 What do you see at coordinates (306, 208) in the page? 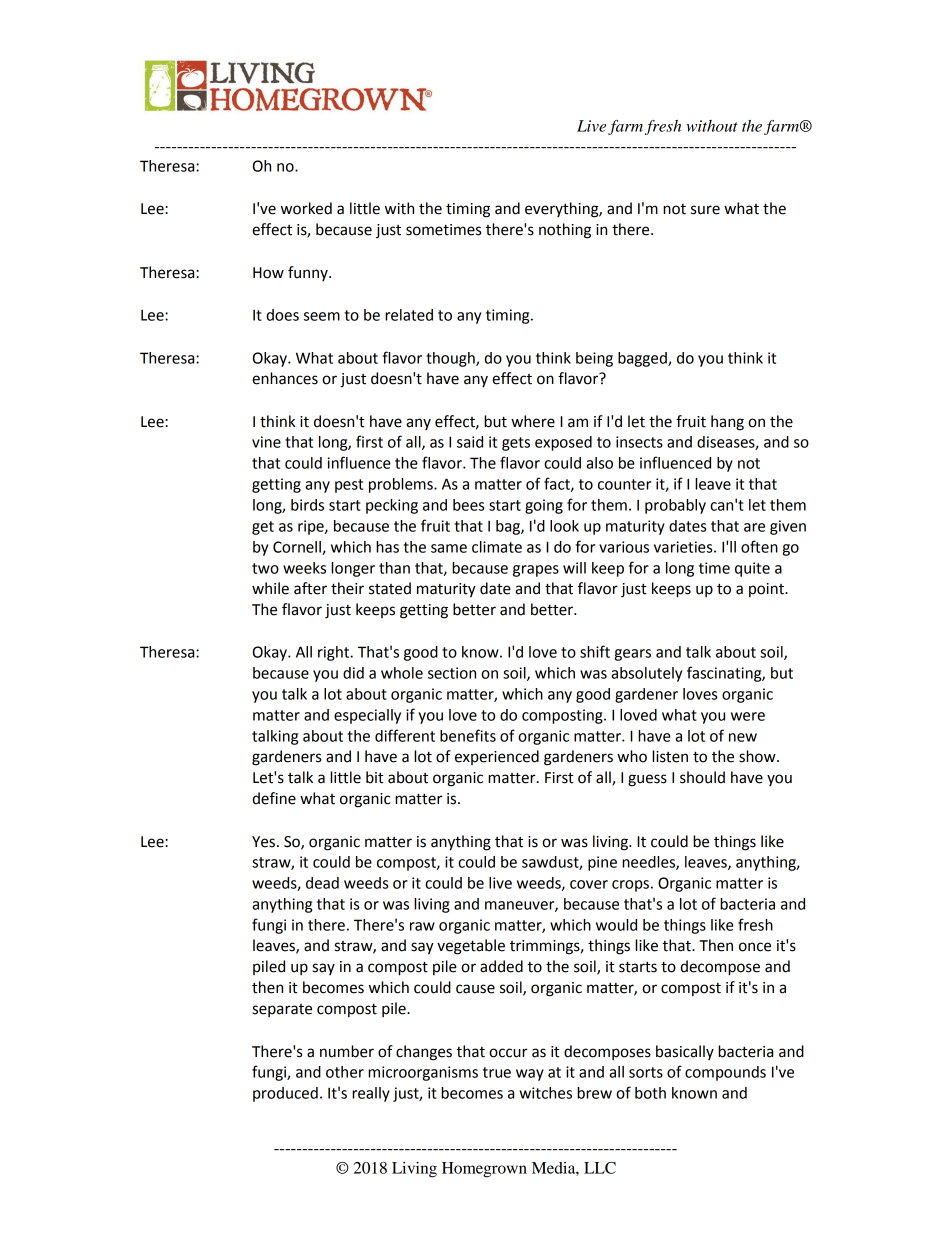
I see `worked` at bounding box center [306, 208].
